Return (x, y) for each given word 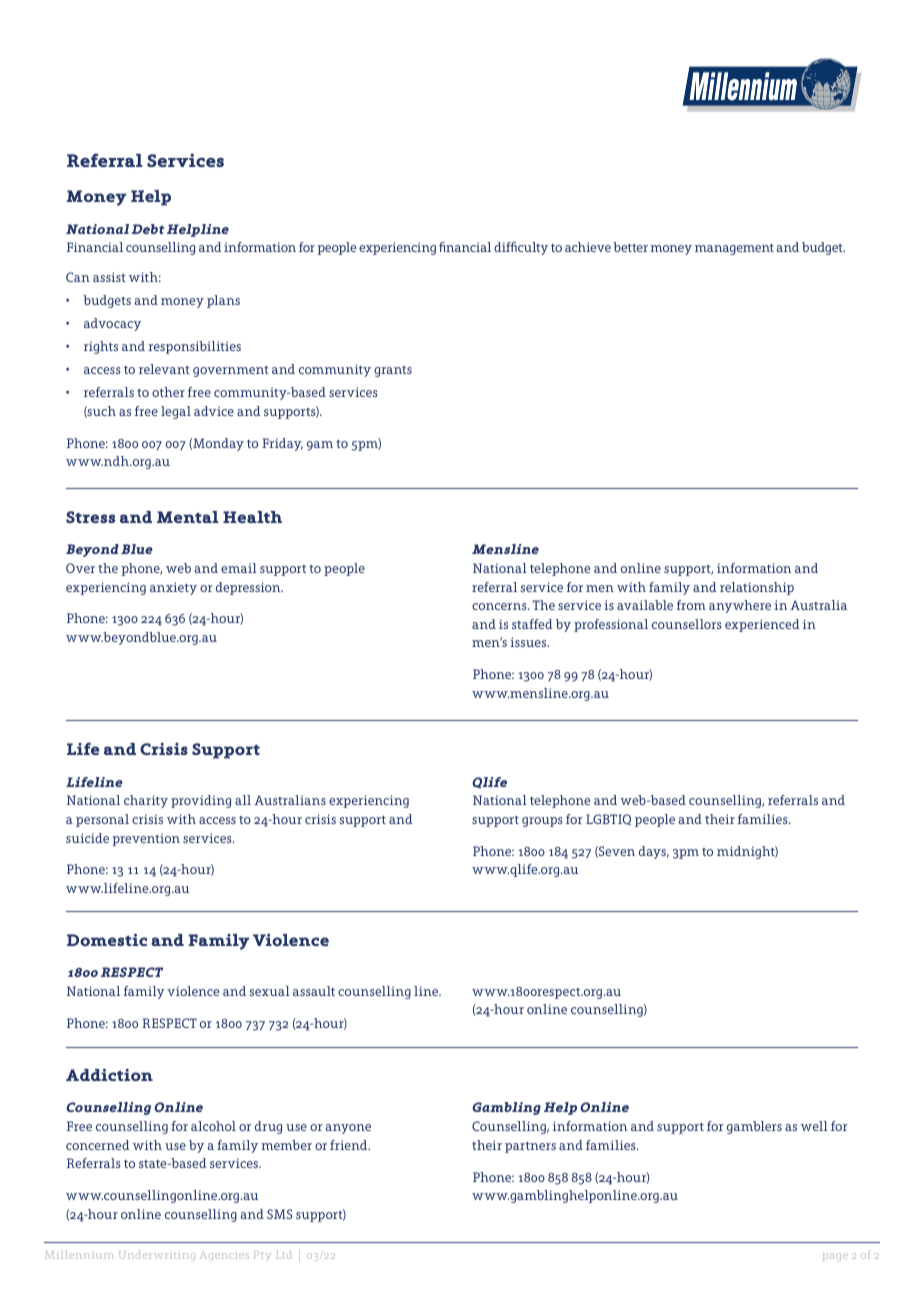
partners (530, 1147)
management (734, 249)
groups (542, 822)
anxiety (173, 588)
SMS (280, 1214)
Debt (148, 229)
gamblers (754, 1127)
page (835, 1257)
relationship (757, 588)
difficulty (521, 248)
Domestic (107, 940)
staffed (532, 624)
